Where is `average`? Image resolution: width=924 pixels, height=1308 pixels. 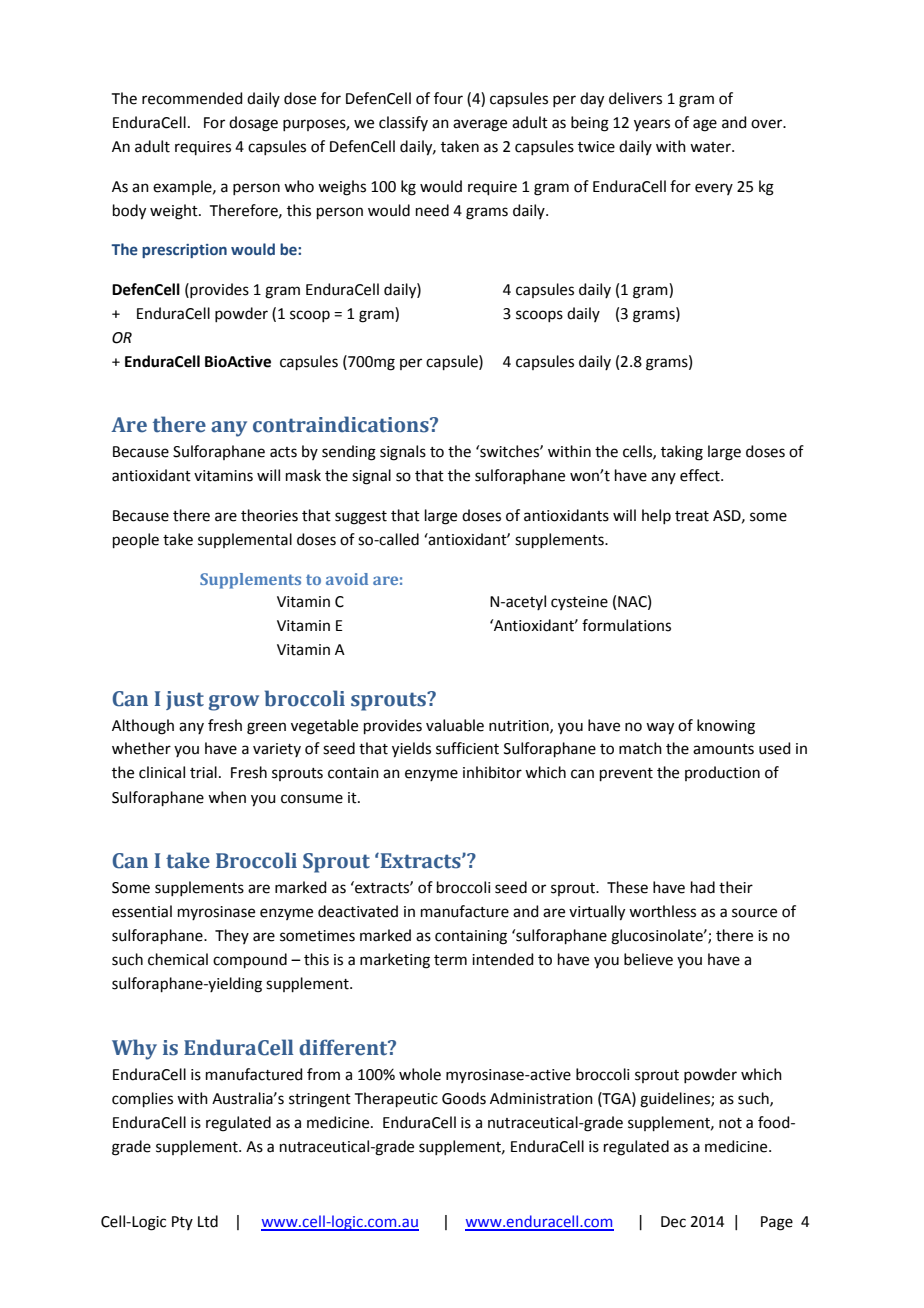
average is located at coordinates (480, 125).
